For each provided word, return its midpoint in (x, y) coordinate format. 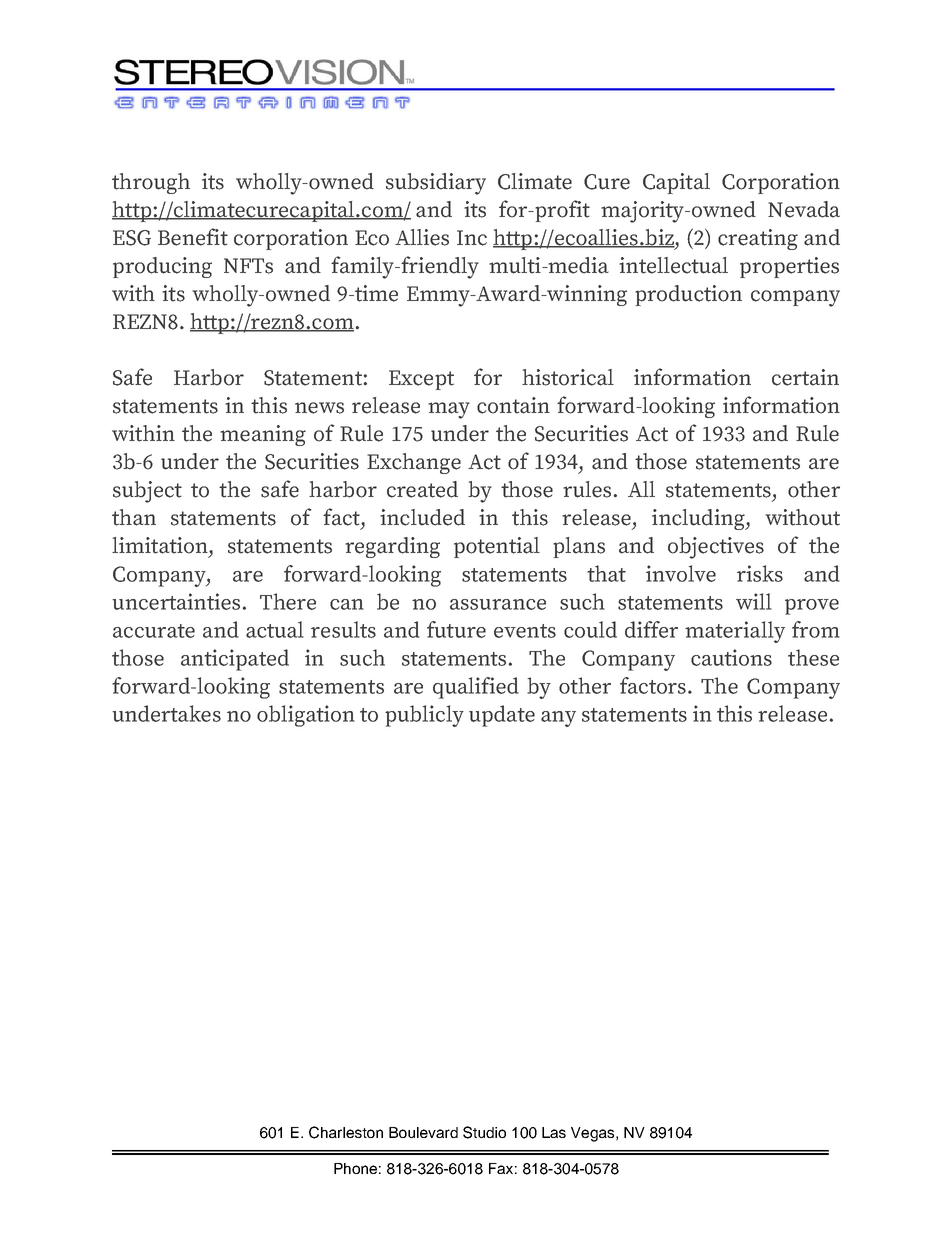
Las (554, 1132)
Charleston (346, 1132)
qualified (476, 688)
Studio (484, 1132)
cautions (731, 657)
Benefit (193, 237)
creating (758, 239)
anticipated (235, 660)
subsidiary (436, 184)
